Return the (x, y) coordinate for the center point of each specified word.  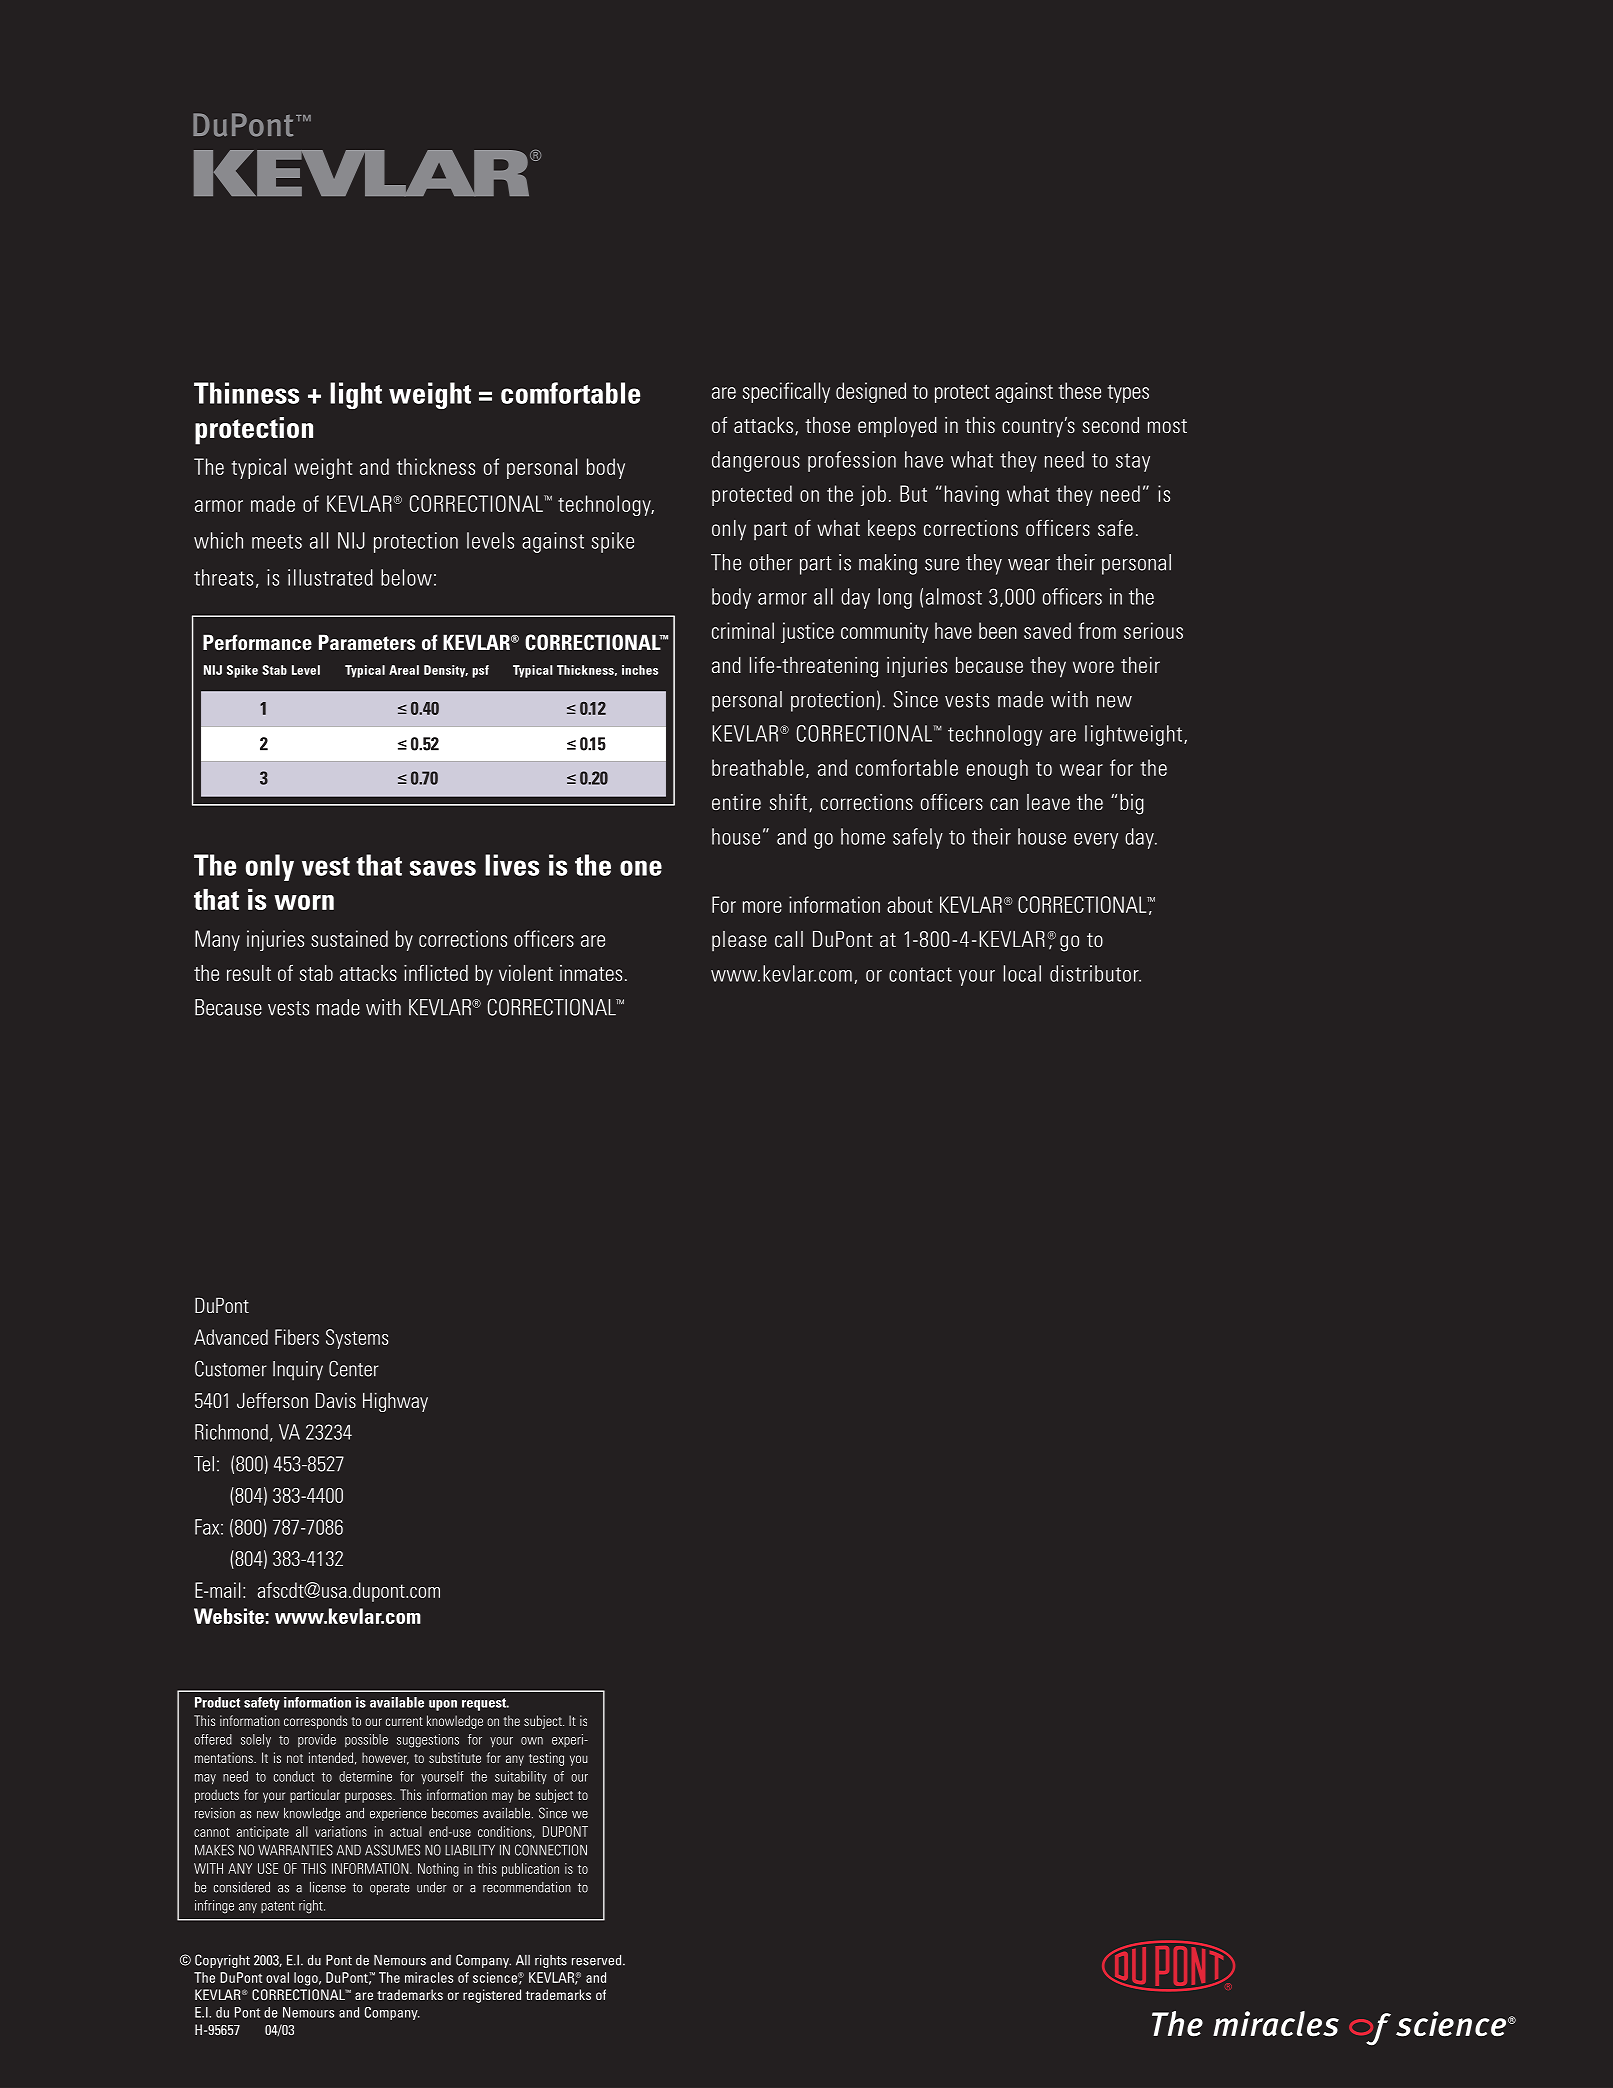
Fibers (297, 1337)
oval (277, 1977)
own (532, 1741)
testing (546, 1759)
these (1079, 390)
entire (736, 802)
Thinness (247, 393)
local (1022, 973)
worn (304, 902)
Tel (204, 1464)
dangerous (756, 461)
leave (1048, 802)
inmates (591, 973)
